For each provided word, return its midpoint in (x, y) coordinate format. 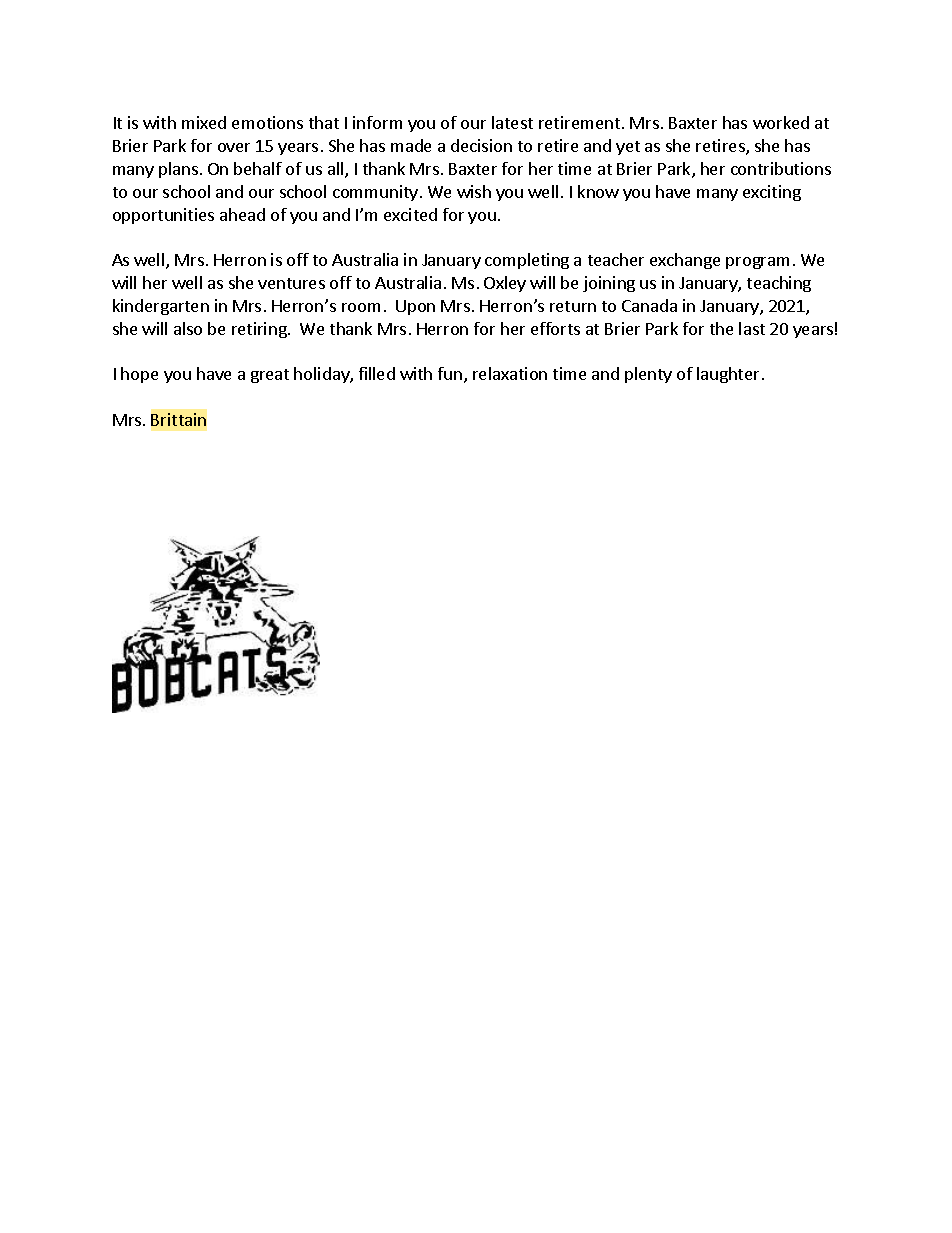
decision (481, 145)
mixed (204, 122)
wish (474, 191)
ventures (291, 283)
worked (781, 122)
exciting (772, 193)
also (188, 328)
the (721, 328)
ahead (242, 214)
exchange (685, 261)
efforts (555, 328)
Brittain (178, 419)
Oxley (505, 284)
